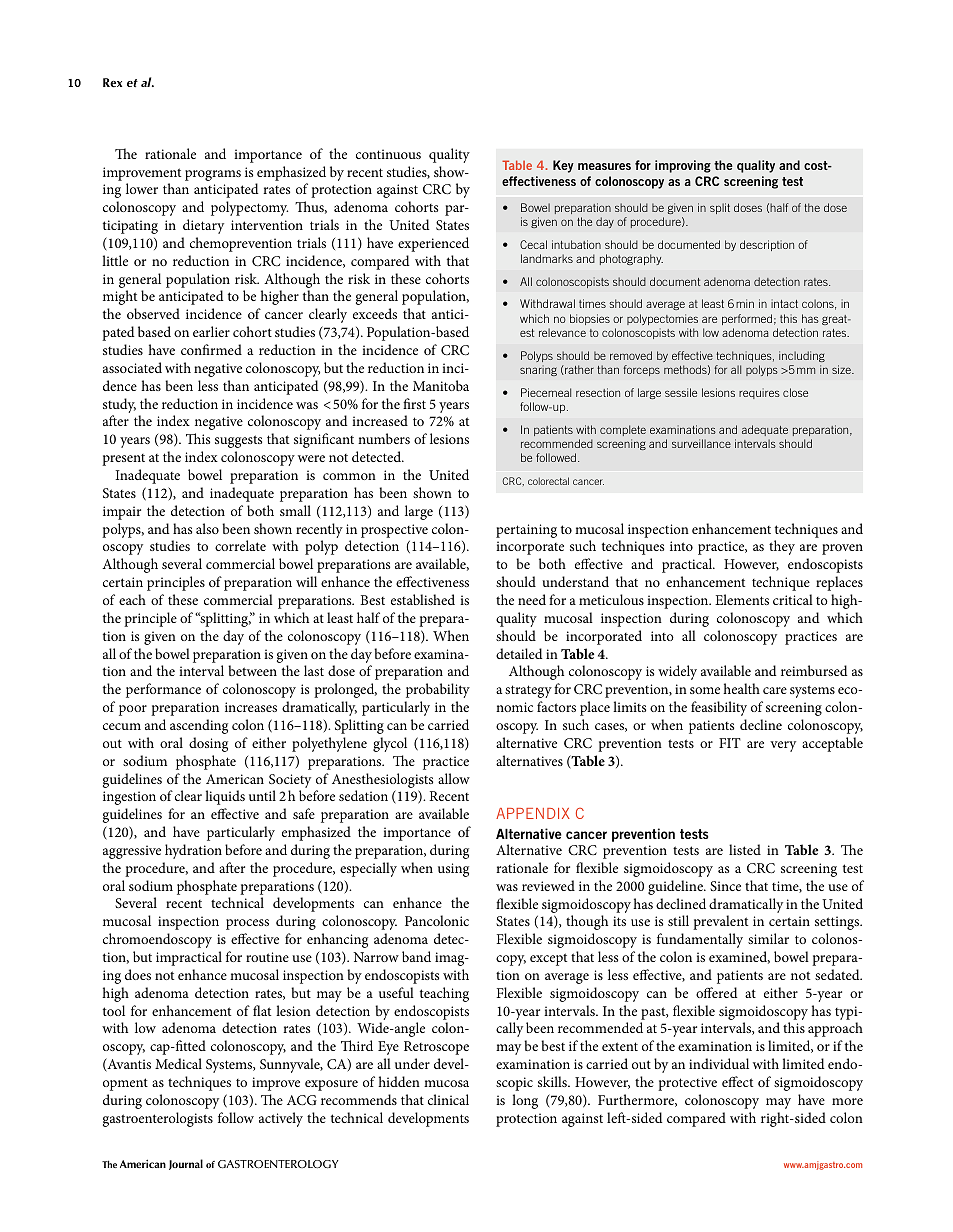 The width and height of the screenshot is (953, 1232). Describe the element at coordinates (683, 166) in the screenshot. I see `improving` at that location.
